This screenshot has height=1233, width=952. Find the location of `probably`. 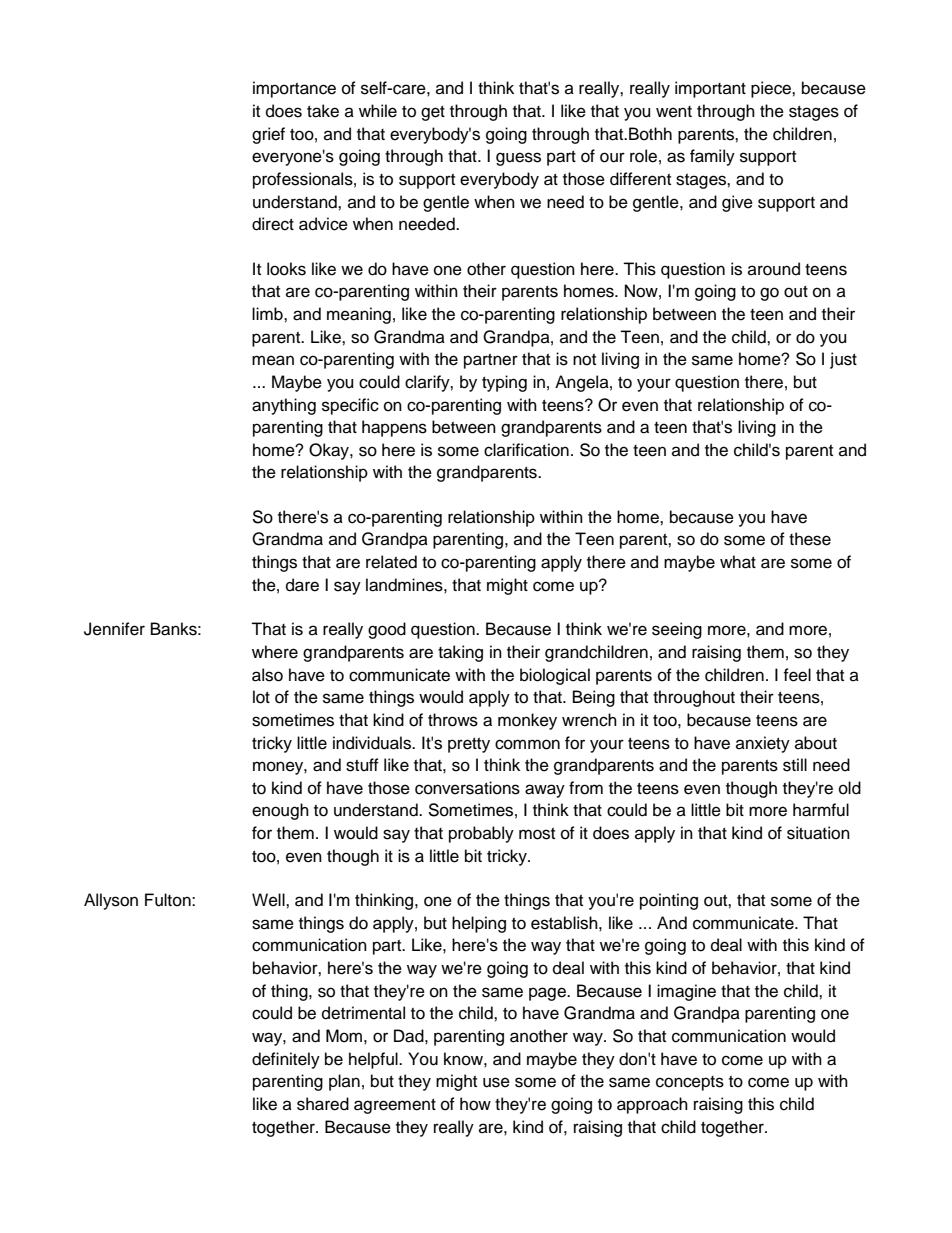

probably is located at coordinates (481, 834).
